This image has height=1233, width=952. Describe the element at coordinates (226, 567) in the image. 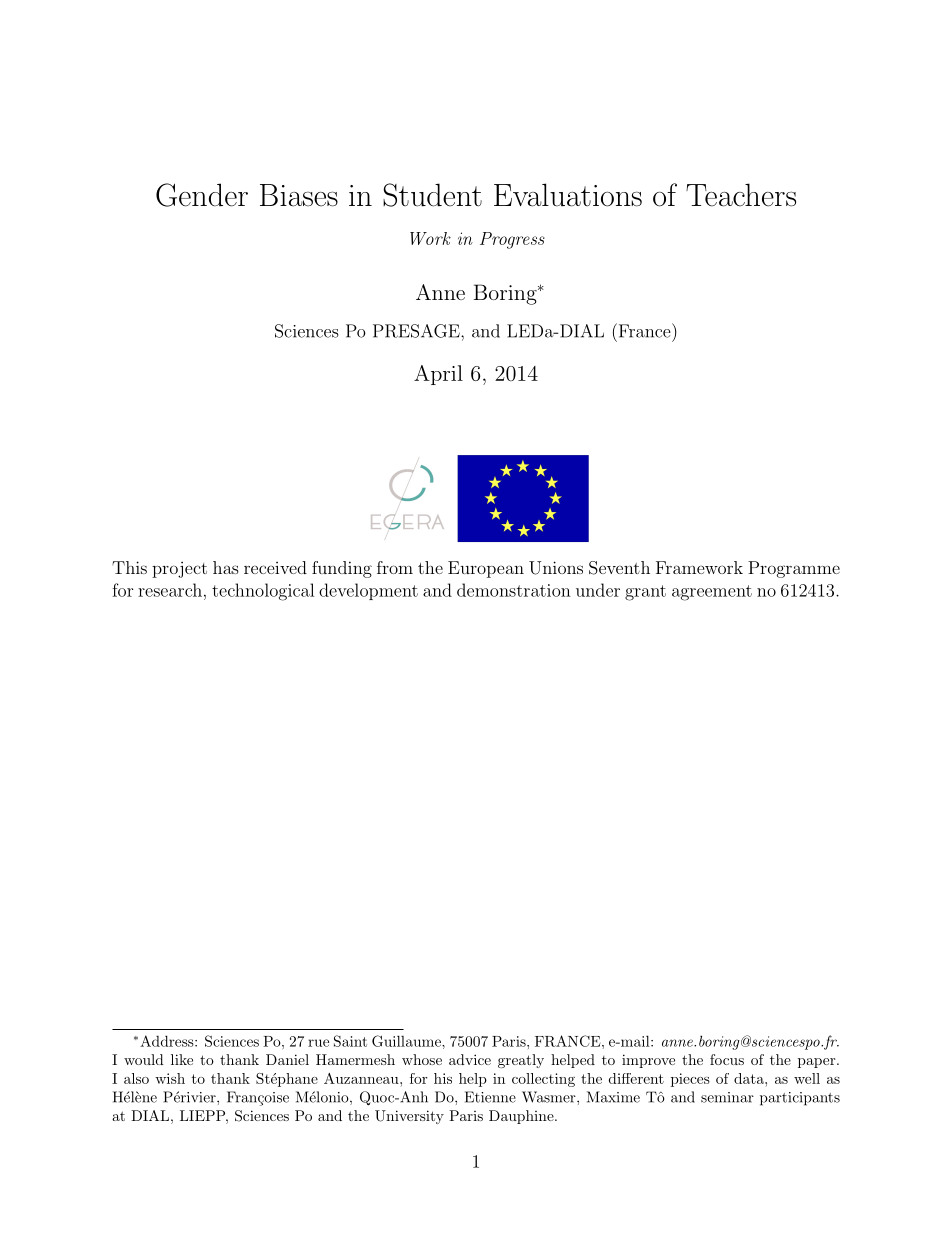

I see `has` at that location.
